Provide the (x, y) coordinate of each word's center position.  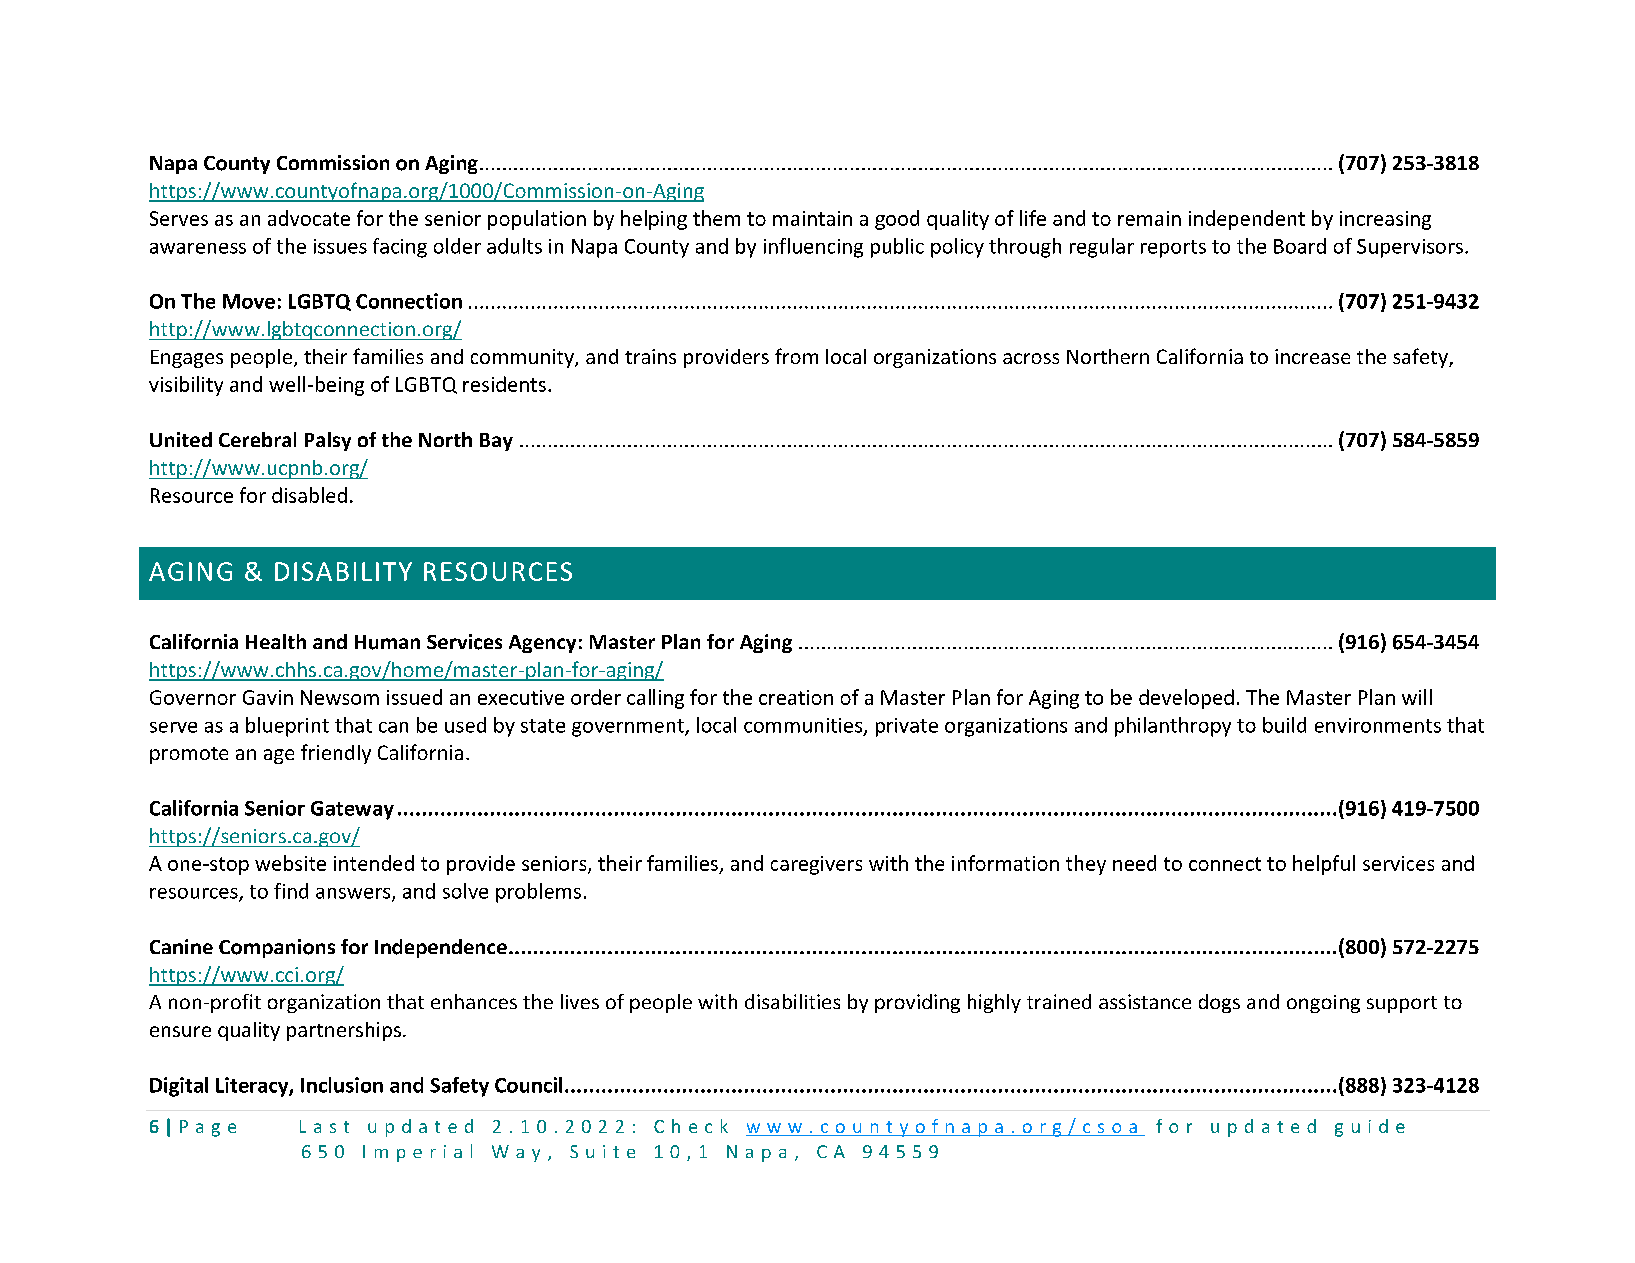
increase (1312, 356)
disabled (309, 495)
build (1284, 725)
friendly (336, 754)
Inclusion (342, 1085)
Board (1300, 246)
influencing (813, 248)
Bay (496, 442)
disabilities (792, 1001)
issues (340, 246)
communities (804, 726)
